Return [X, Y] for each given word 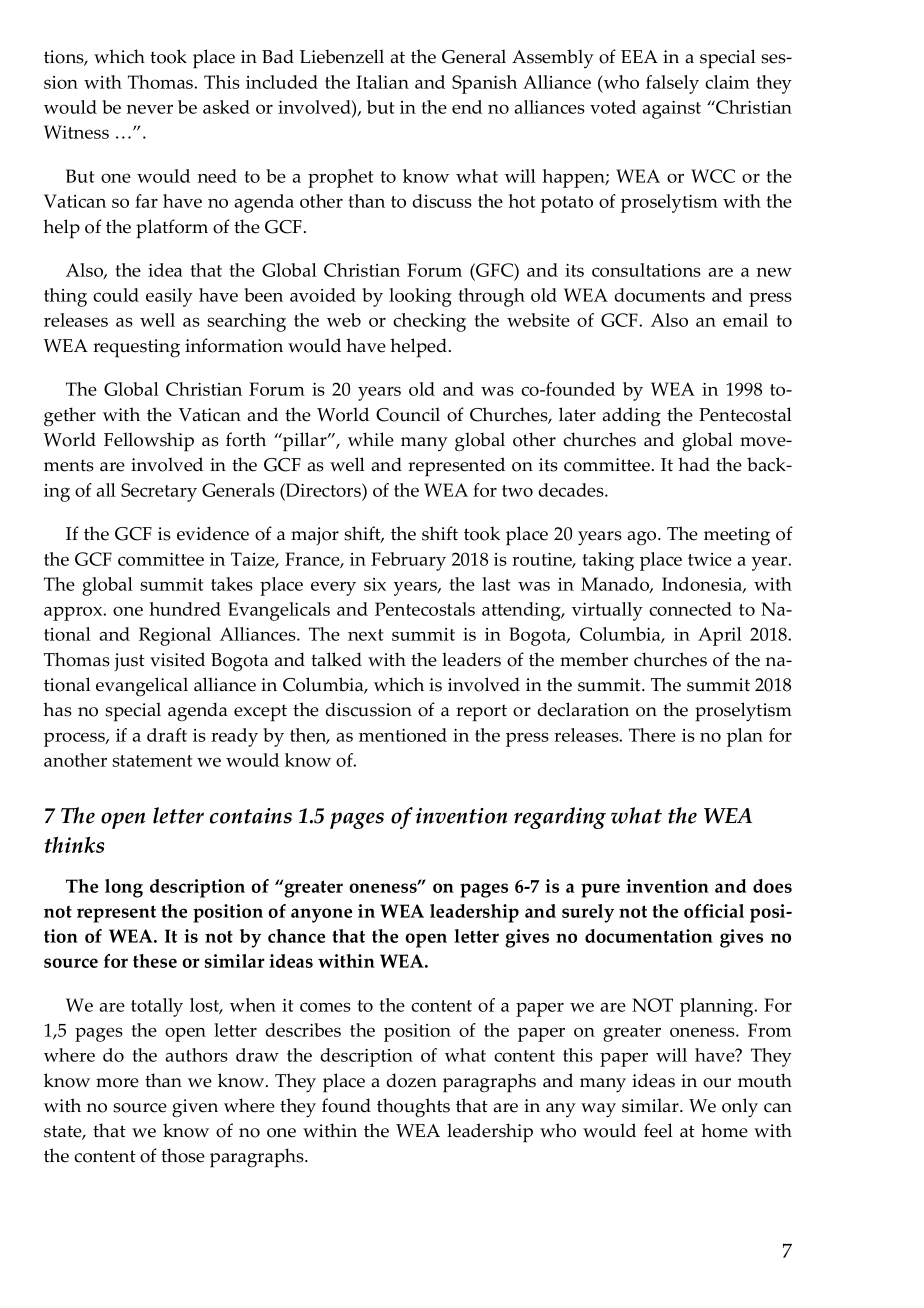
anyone [321, 915]
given [195, 1108]
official [714, 911]
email [745, 320]
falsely [672, 84]
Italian [382, 82]
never [149, 109]
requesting [136, 348]
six [375, 584]
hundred [185, 609]
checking [429, 322]
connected [690, 609]
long [124, 888]
